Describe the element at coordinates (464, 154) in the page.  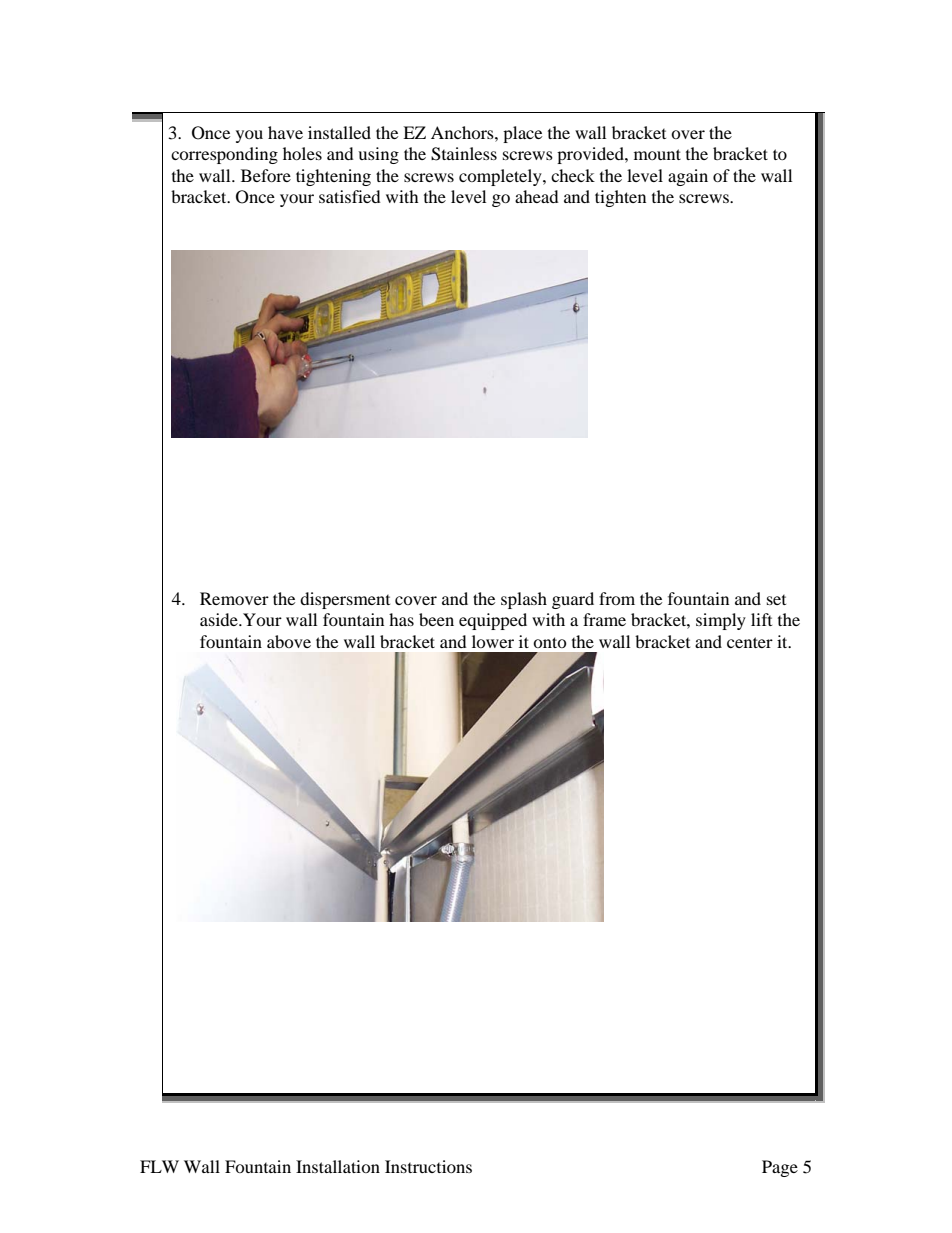
I see `Stainless` at that location.
